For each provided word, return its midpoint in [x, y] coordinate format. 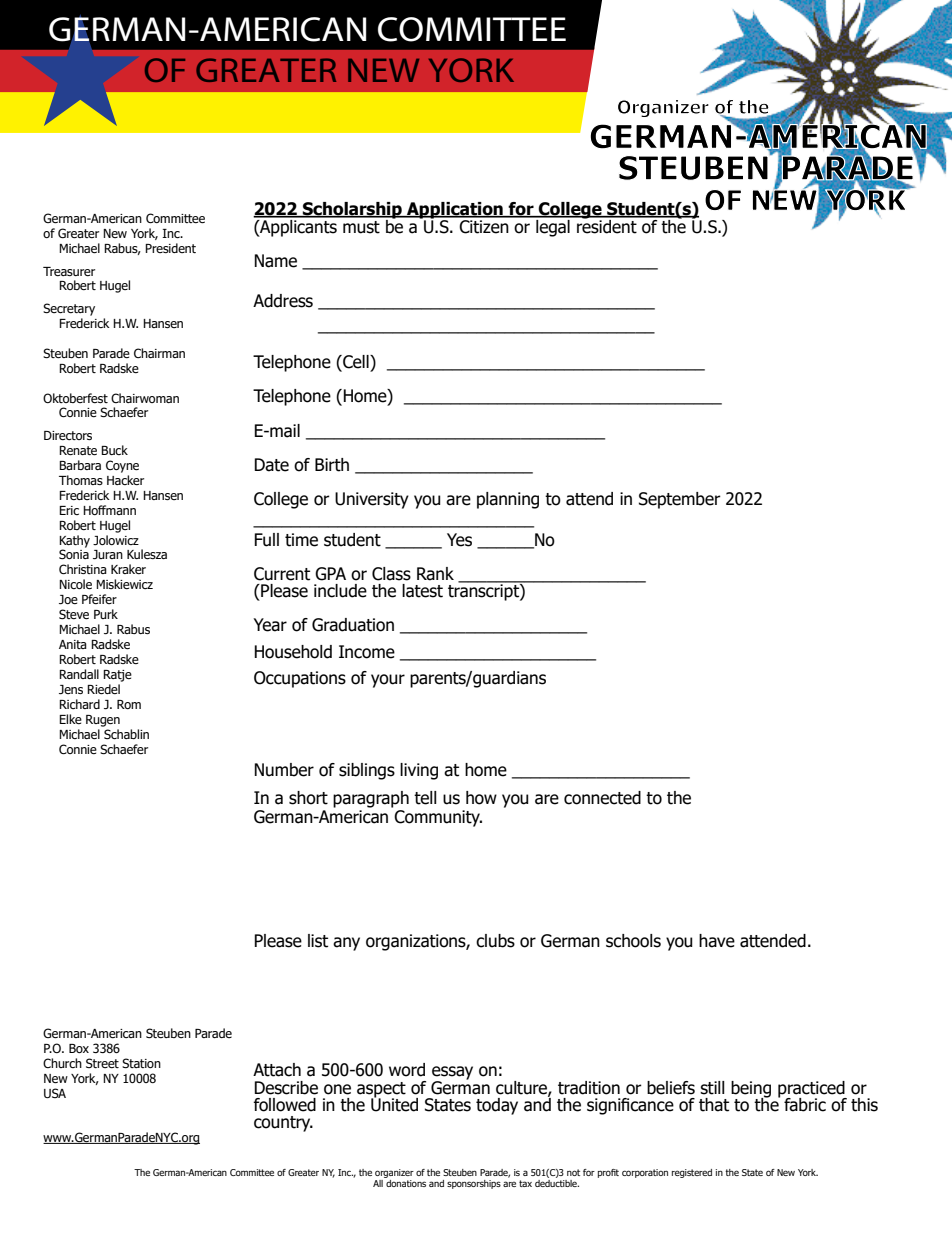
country [283, 1124]
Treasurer [69, 271]
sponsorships [474, 1184]
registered [692, 1173]
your [388, 681]
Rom [129, 704]
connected [602, 798]
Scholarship [352, 211]
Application [455, 211]
